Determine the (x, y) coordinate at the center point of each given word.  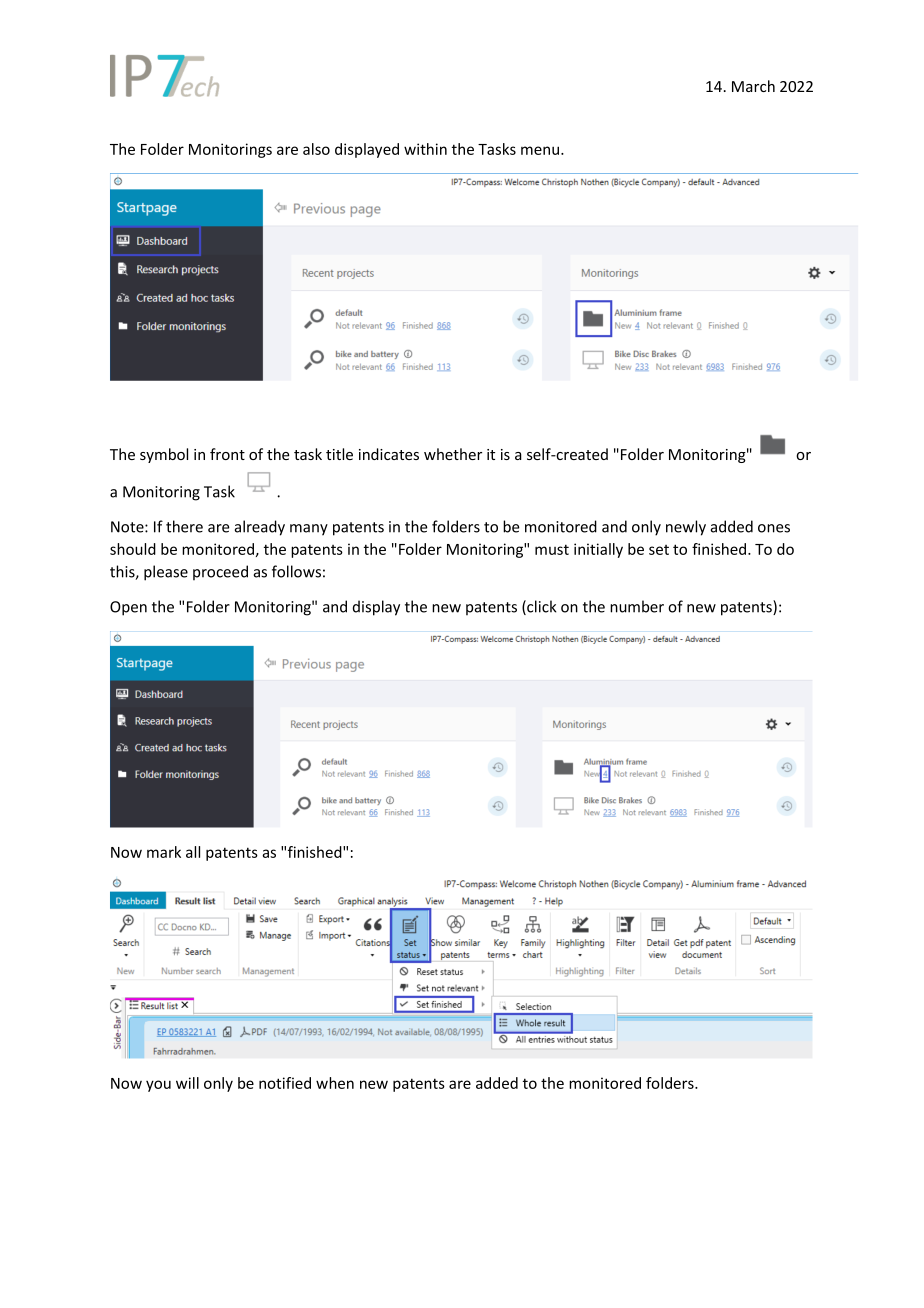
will (187, 1083)
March (753, 86)
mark (164, 852)
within (425, 149)
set (659, 550)
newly (686, 528)
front (227, 454)
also (316, 149)
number (637, 606)
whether (453, 454)
